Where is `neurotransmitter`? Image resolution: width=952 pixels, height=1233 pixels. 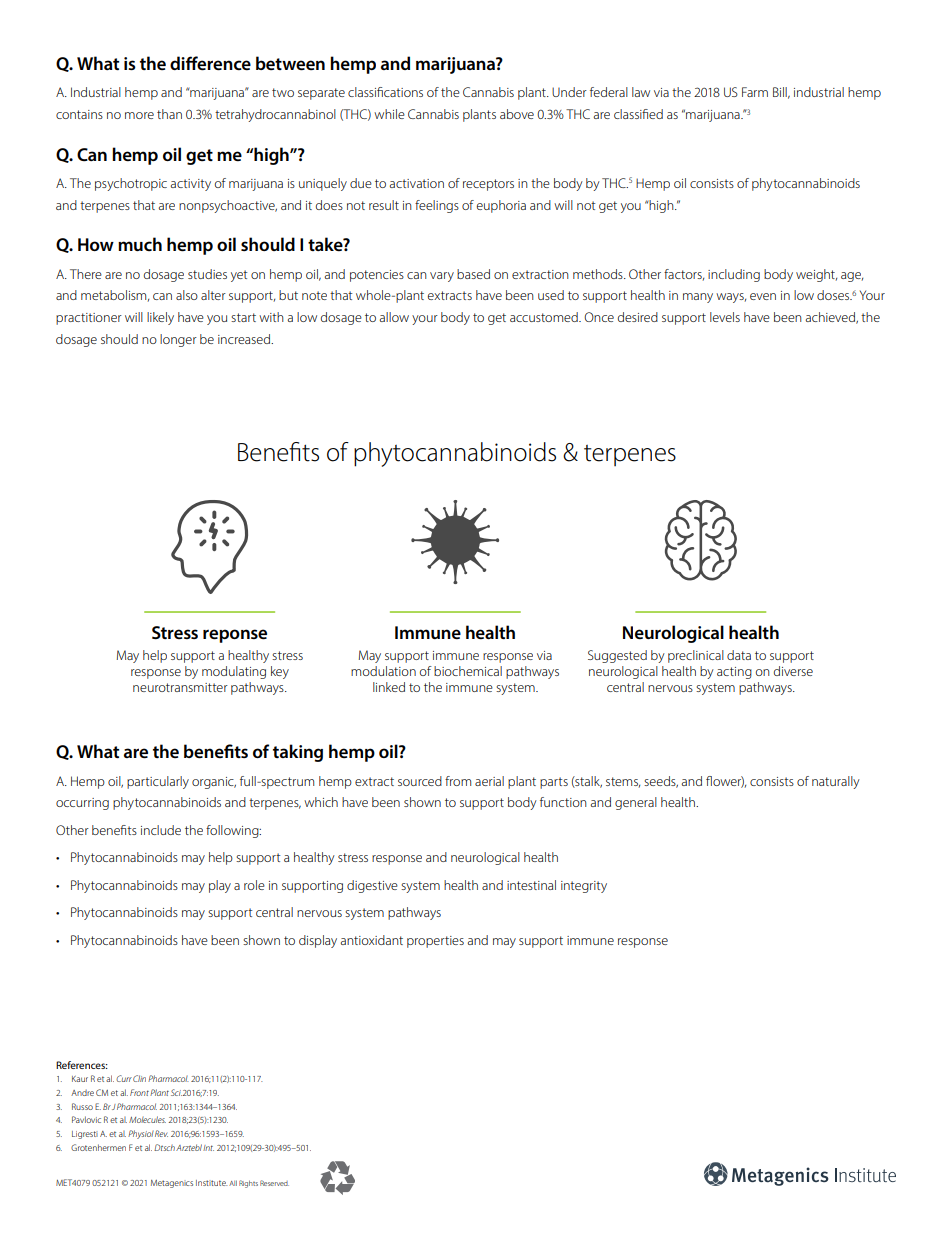
neurotransmitter is located at coordinates (180, 687).
